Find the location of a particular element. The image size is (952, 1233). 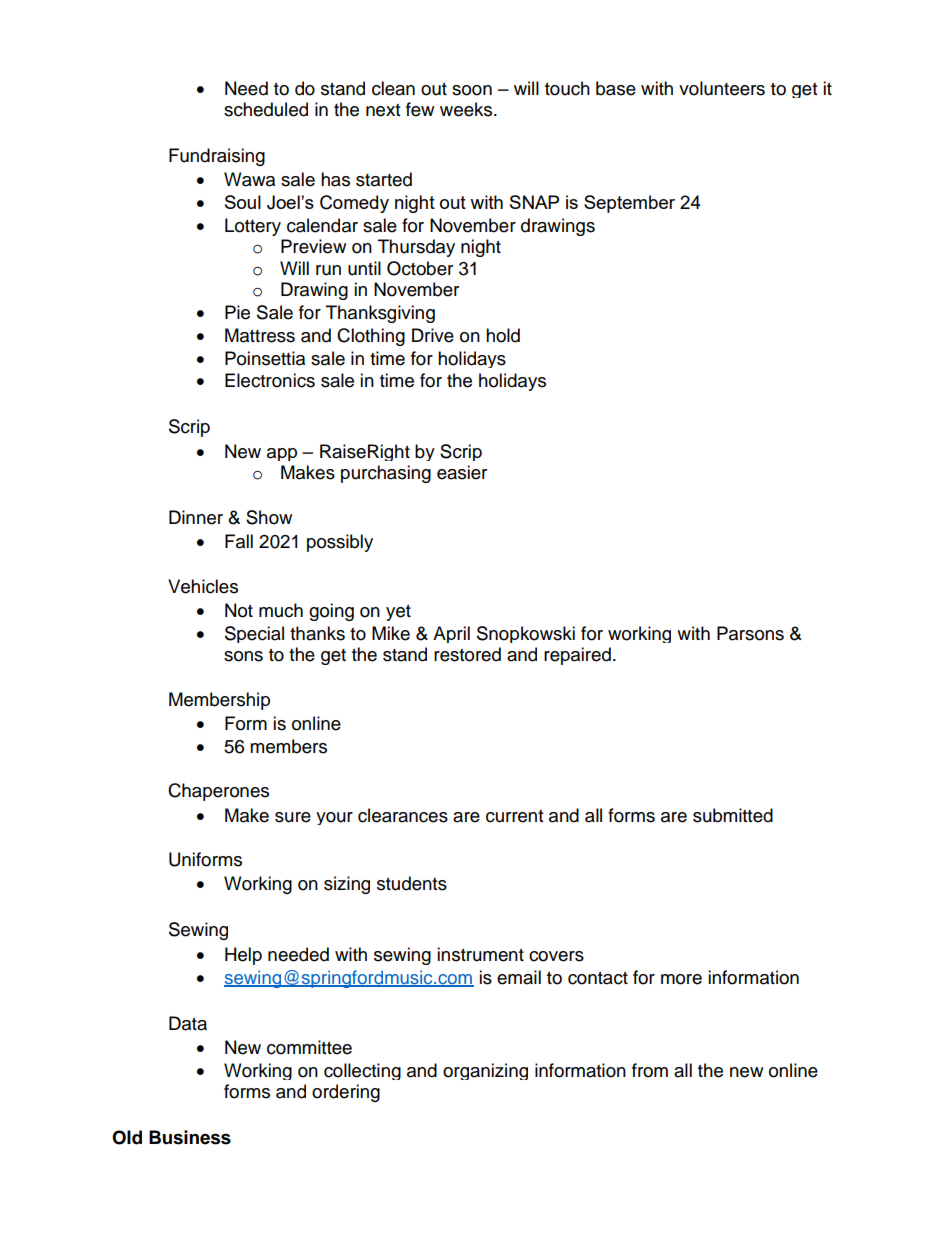

April is located at coordinates (451, 634).
